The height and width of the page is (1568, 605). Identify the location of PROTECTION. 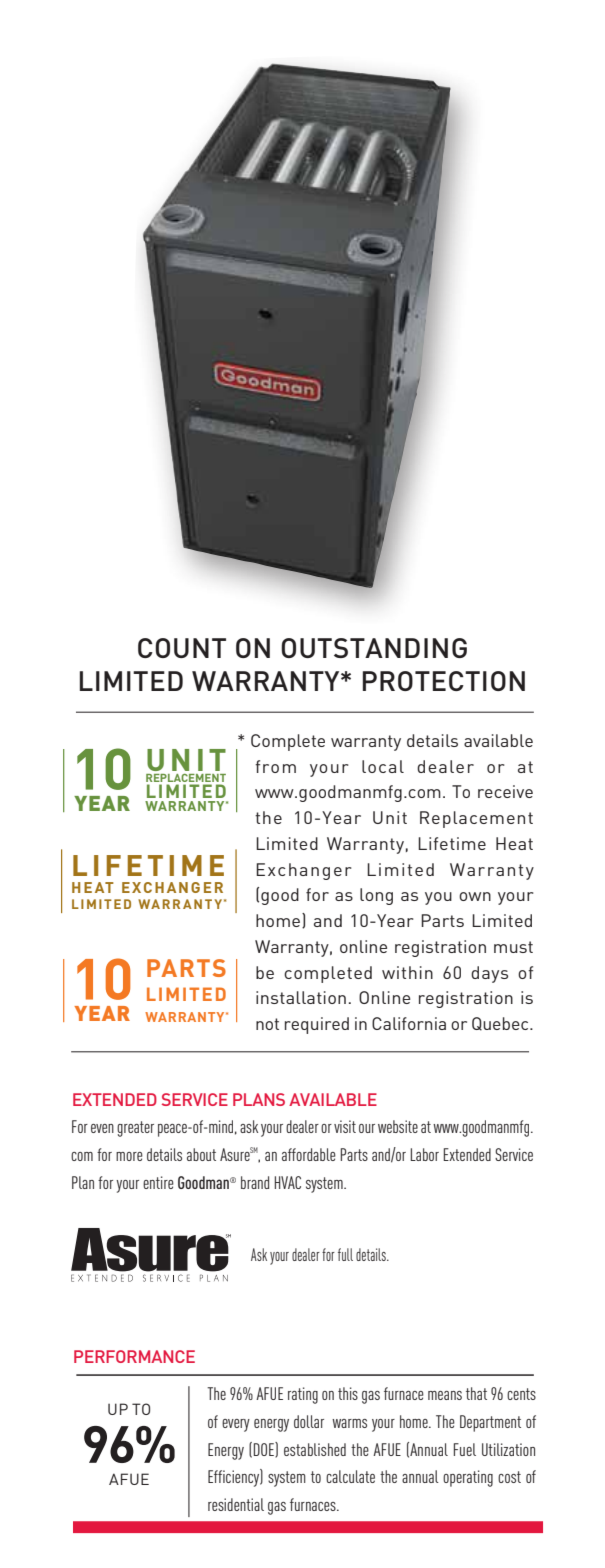
(444, 681).
